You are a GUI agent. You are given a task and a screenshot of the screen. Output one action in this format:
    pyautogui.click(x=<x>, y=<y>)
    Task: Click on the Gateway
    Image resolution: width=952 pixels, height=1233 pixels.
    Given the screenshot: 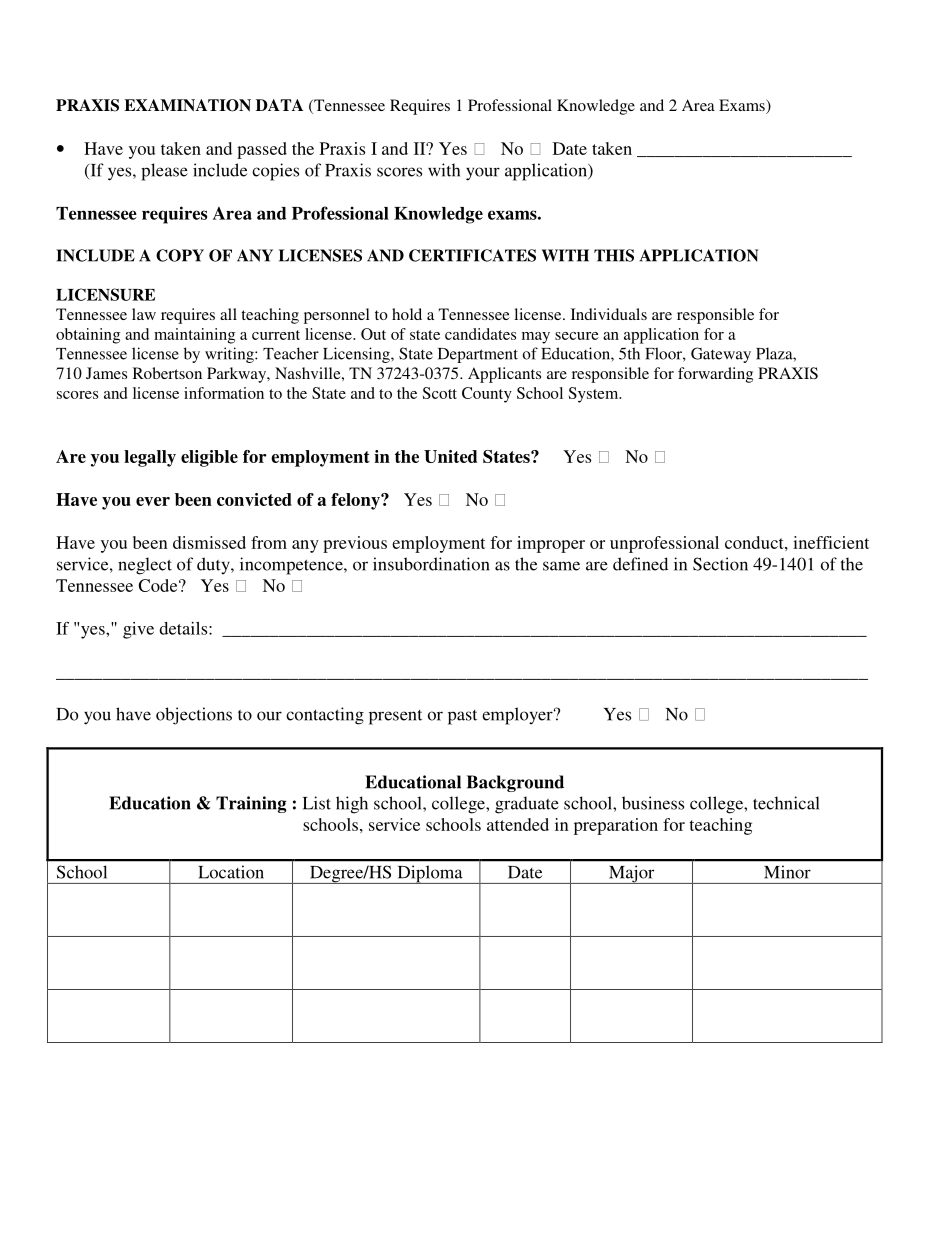 What is the action you would take?
    pyautogui.click(x=721, y=355)
